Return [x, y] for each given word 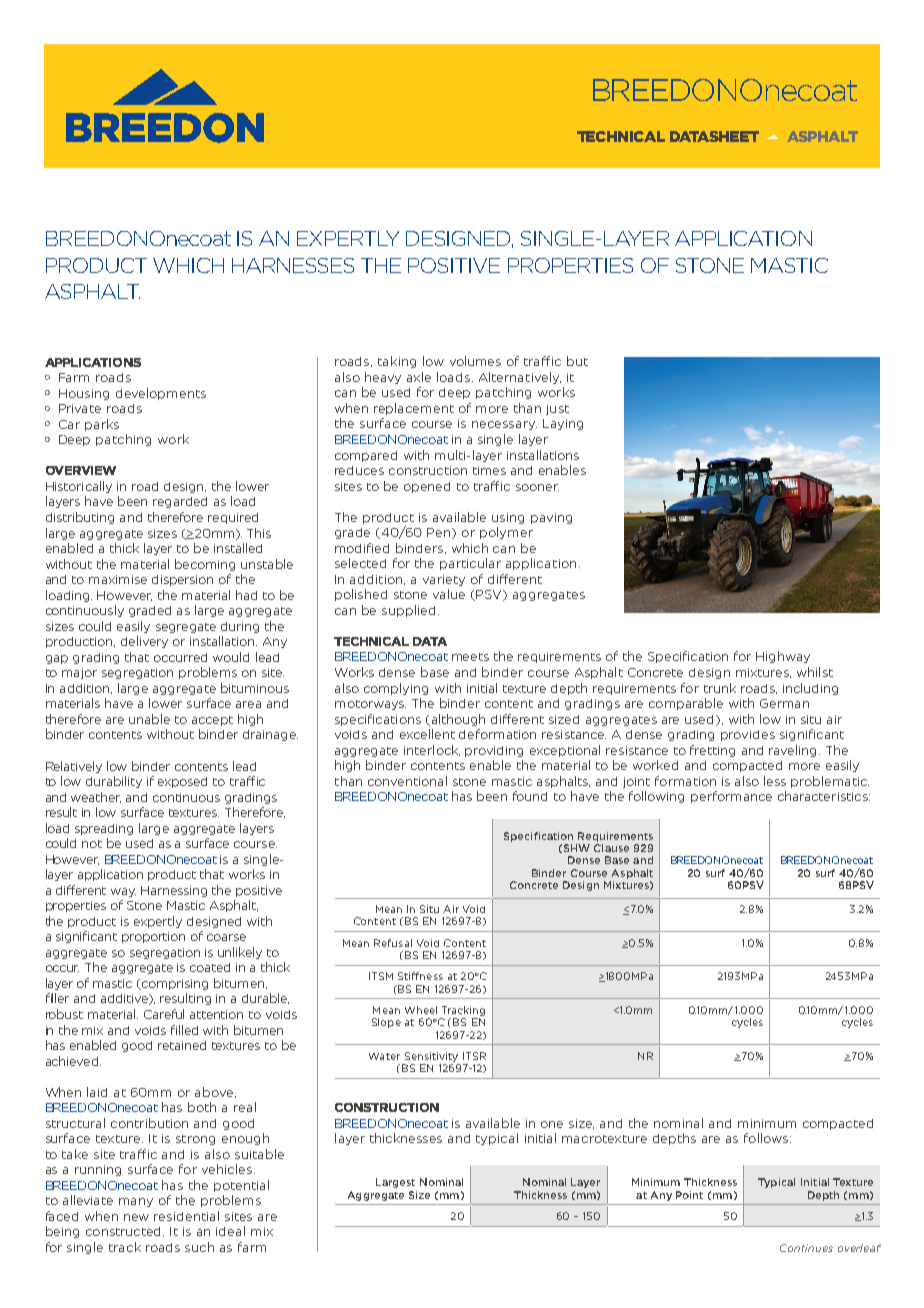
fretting [712, 751]
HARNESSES [293, 265]
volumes [475, 361]
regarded [180, 502]
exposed [182, 782]
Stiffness [420, 976]
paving [551, 518]
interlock [432, 750]
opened [427, 487]
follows [767, 1138]
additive [126, 999]
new [136, 1217]
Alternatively [520, 378]
